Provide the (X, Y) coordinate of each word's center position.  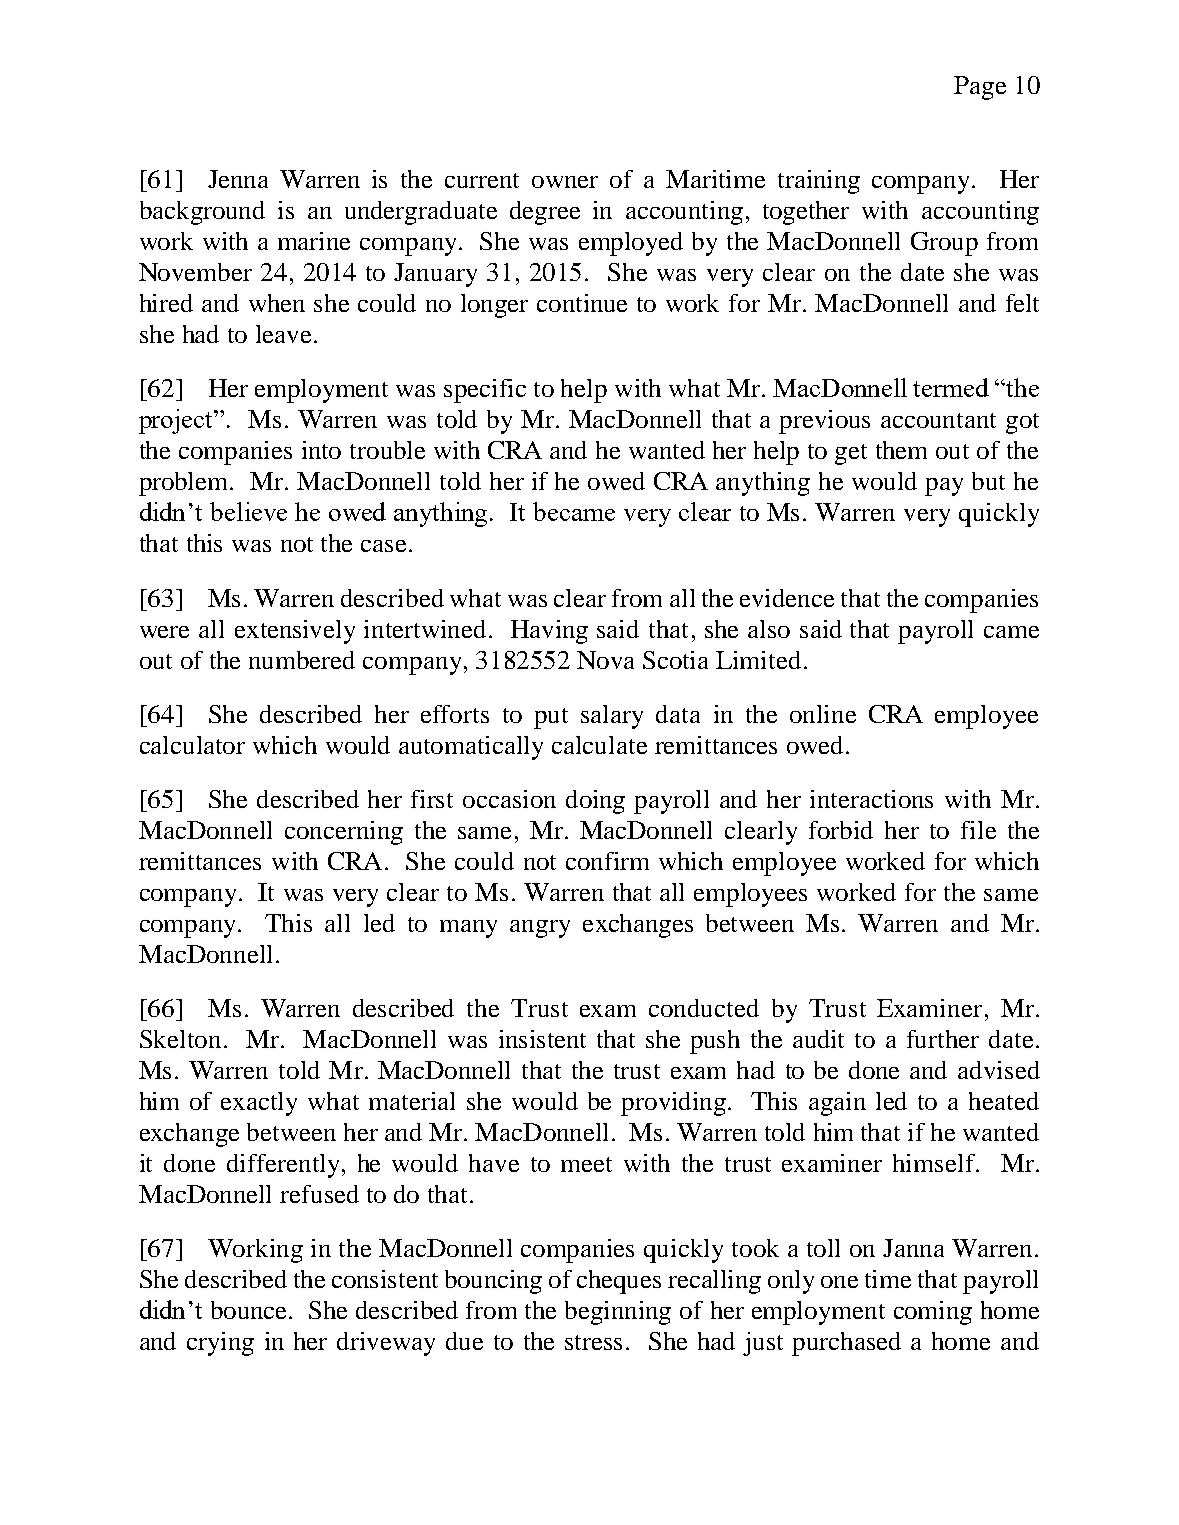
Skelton (180, 1039)
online (823, 714)
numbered (302, 660)
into (321, 450)
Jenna (238, 179)
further (943, 1039)
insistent (542, 1039)
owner (565, 182)
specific (485, 391)
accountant (938, 420)
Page (980, 88)
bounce (250, 1310)
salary (612, 717)
